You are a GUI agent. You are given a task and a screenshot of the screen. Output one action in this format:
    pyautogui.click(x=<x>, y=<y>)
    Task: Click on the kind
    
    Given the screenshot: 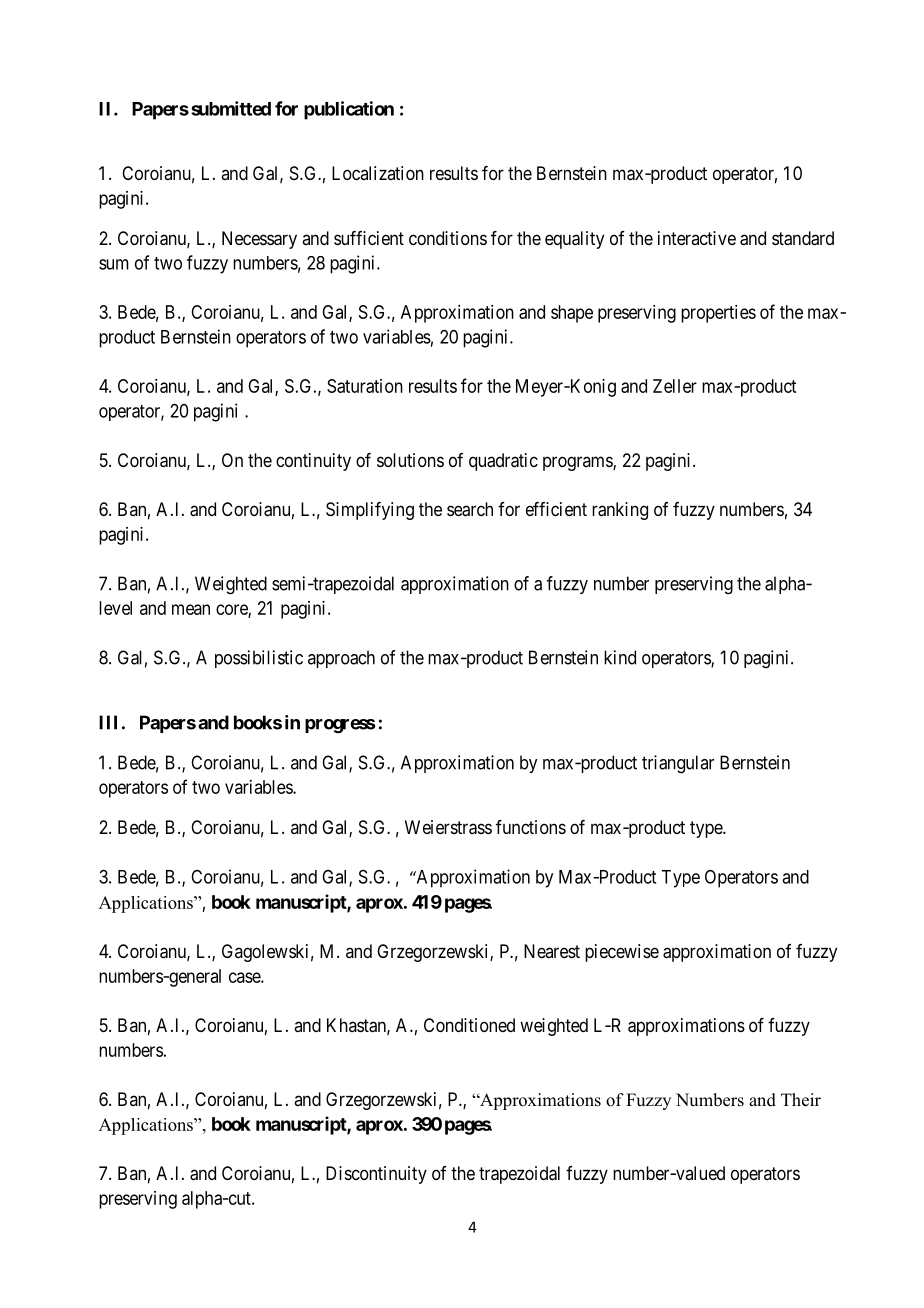 What is the action you would take?
    pyautogui.click(x=620, y=657)
